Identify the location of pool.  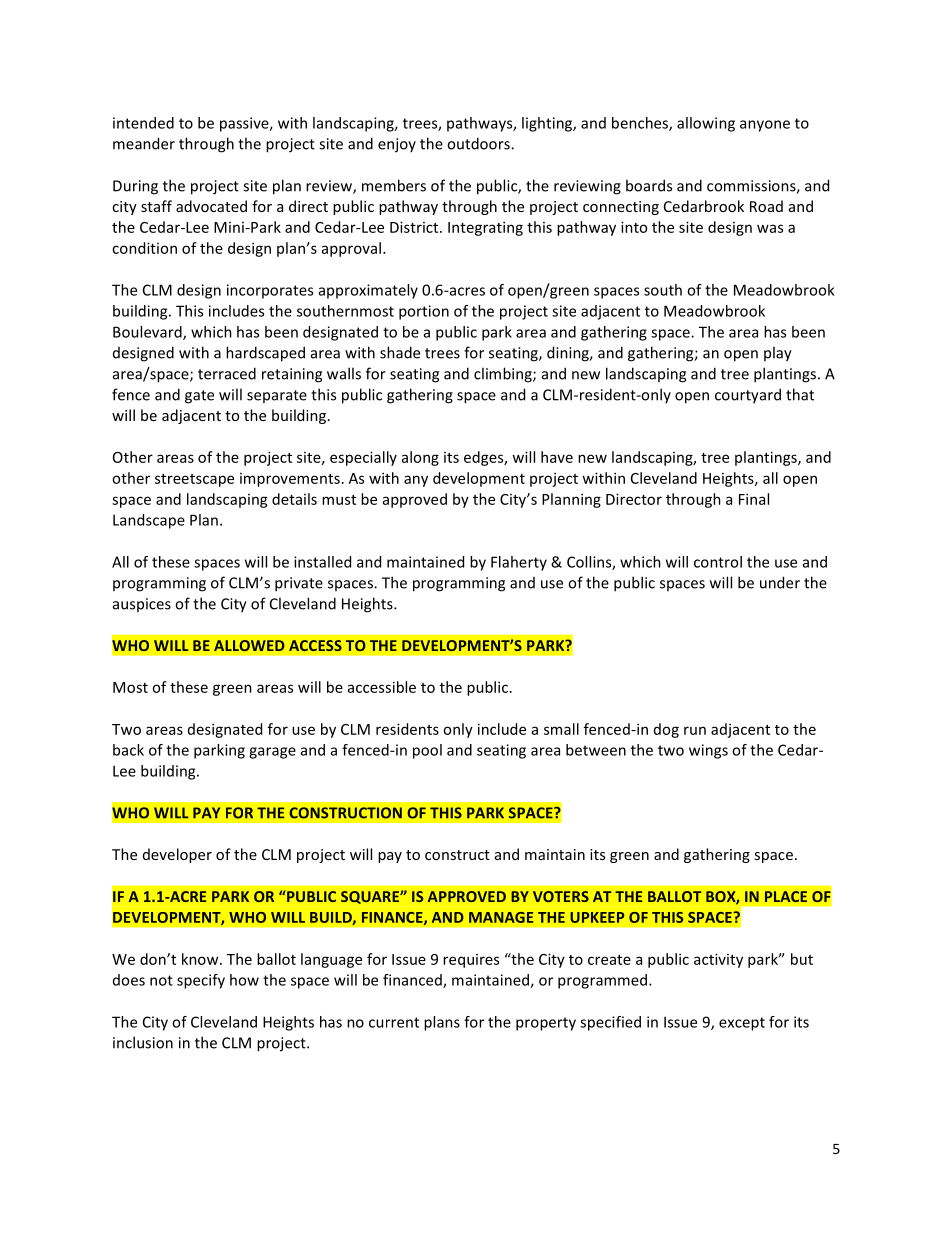
(427, 751).
